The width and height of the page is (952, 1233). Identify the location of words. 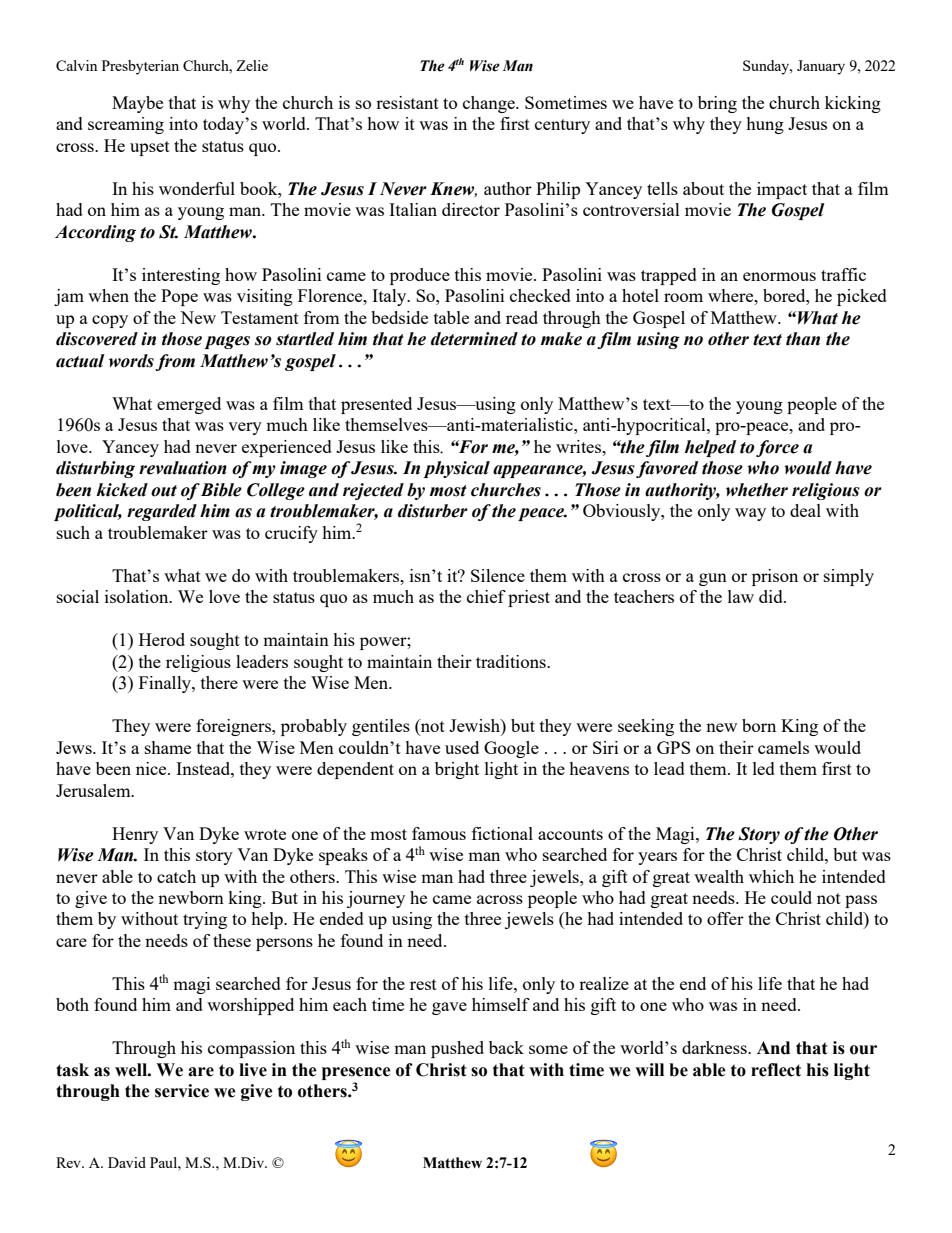
(131, 361).
